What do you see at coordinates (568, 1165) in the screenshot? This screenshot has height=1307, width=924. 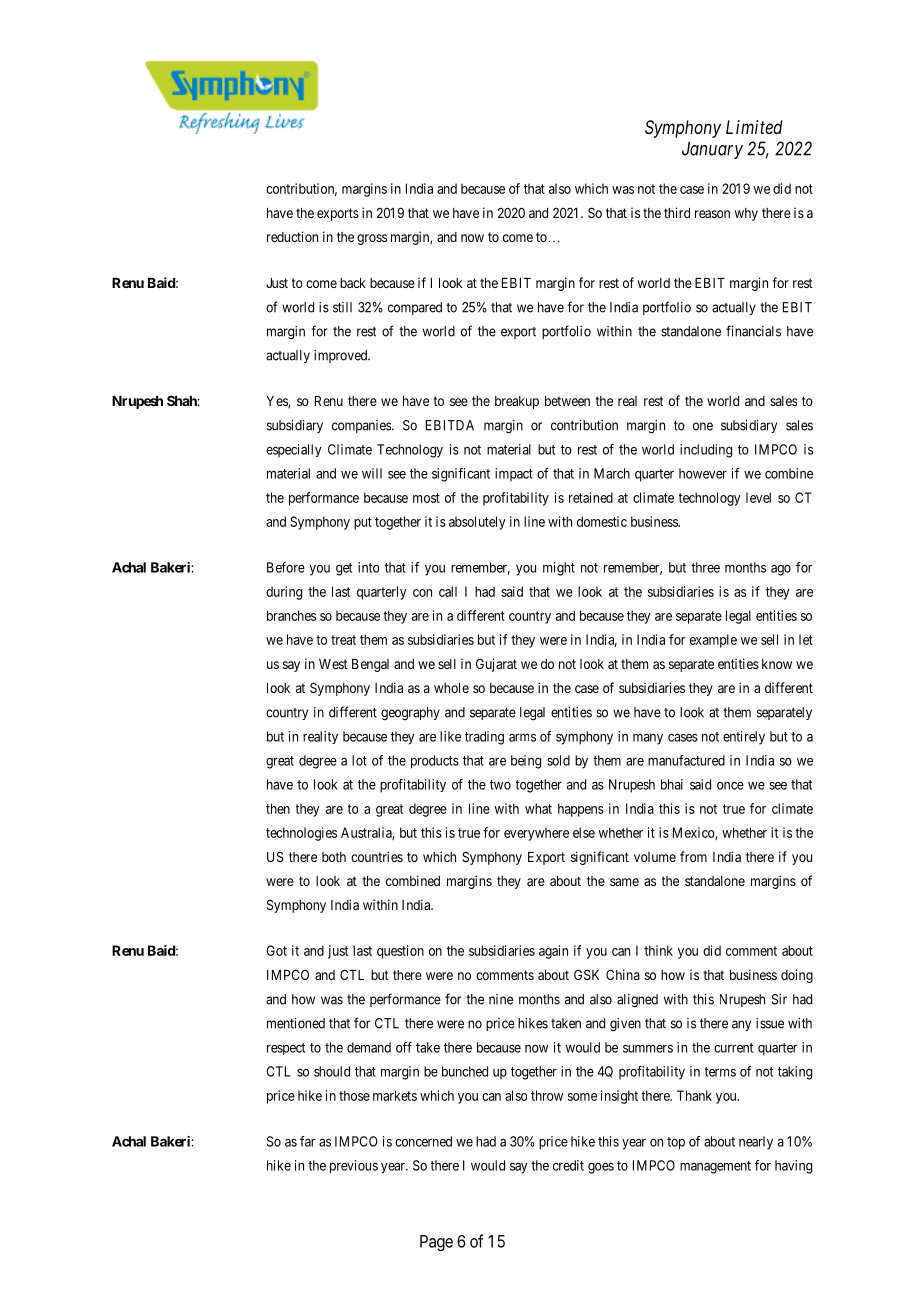 I see `credit` at bounding box center [568, 1165].
